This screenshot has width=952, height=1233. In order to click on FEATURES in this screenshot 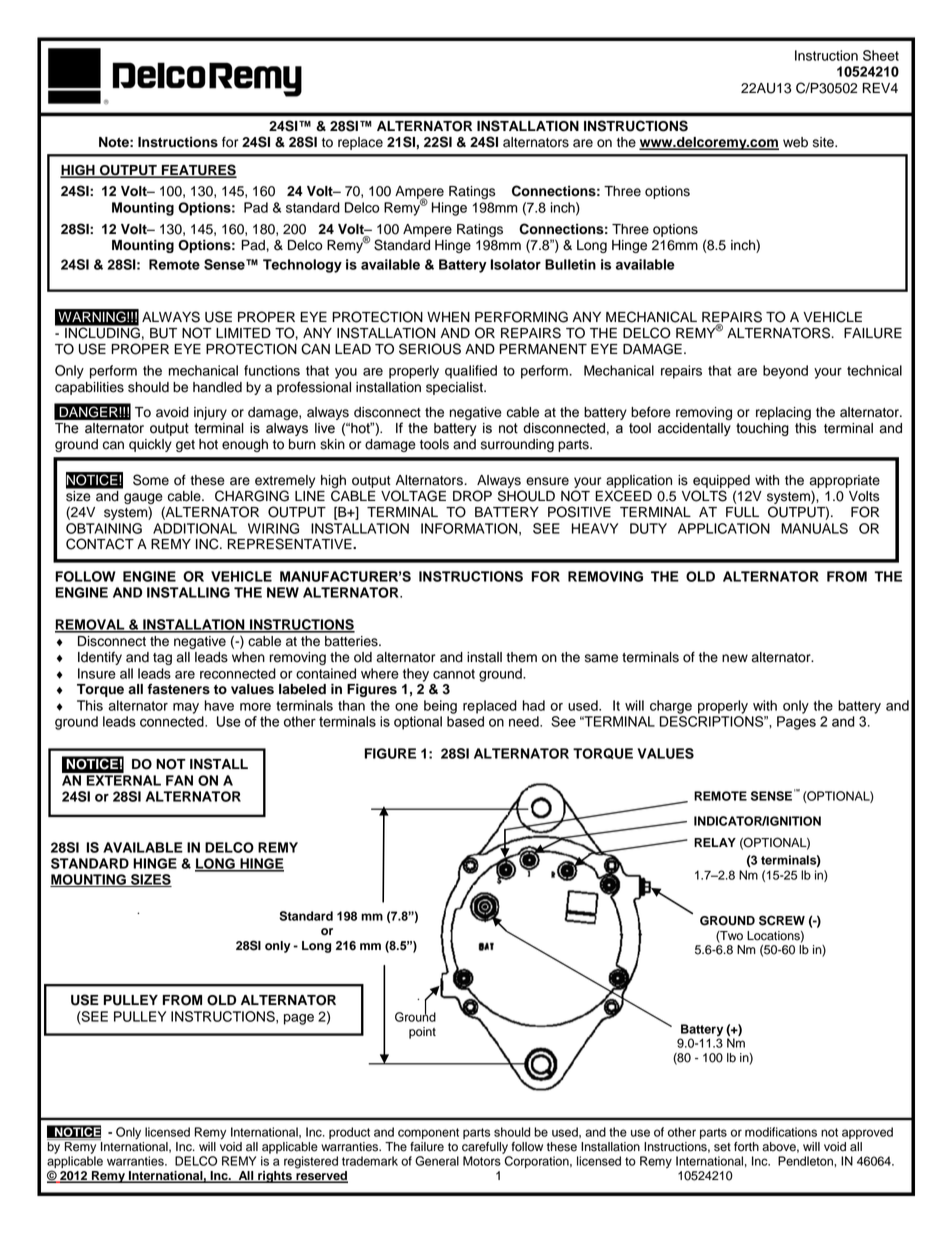, I will do `click(198, 171)`.
